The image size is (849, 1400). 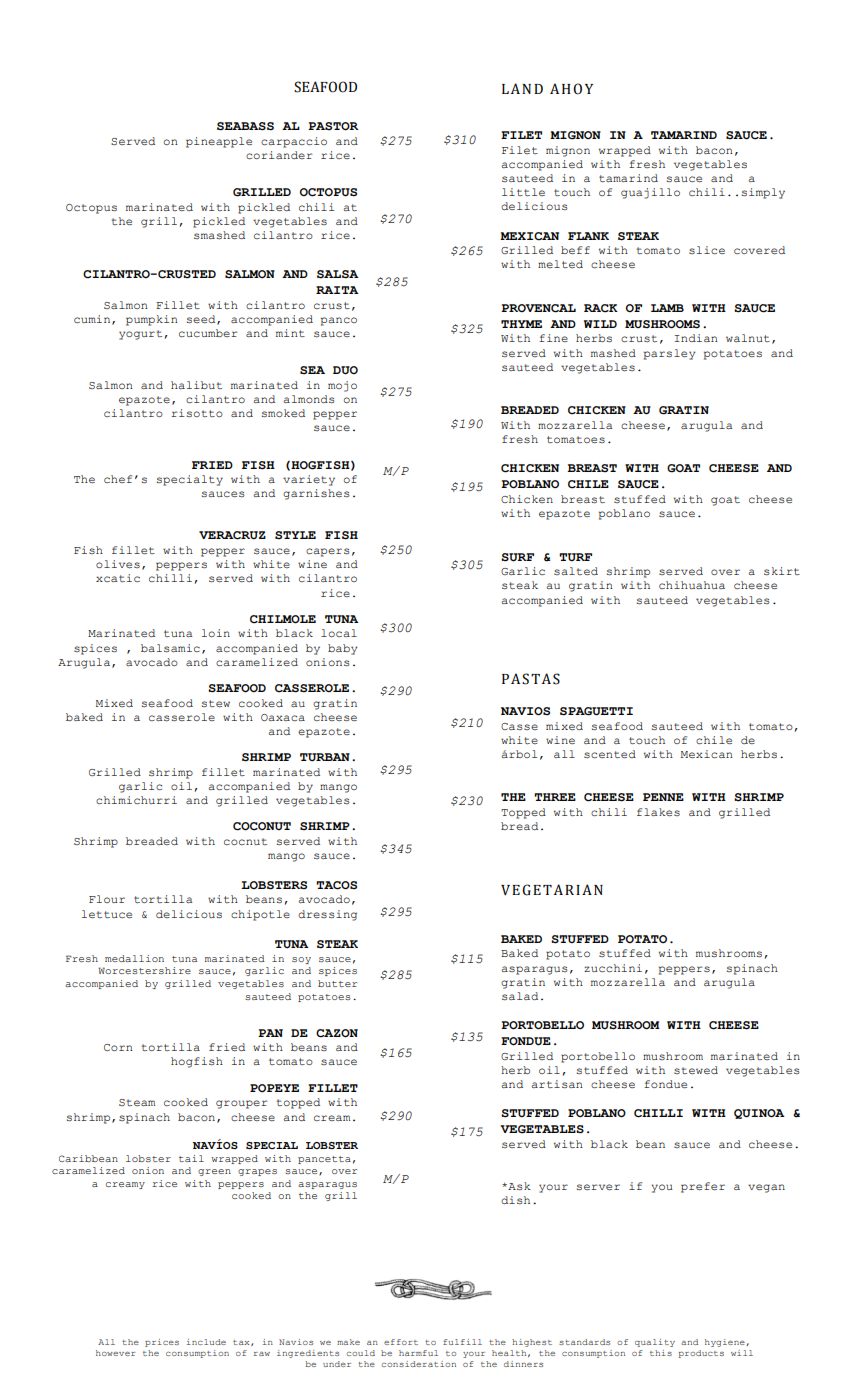 What do you see at coordinates (219, 142) in the screenshot?
I see `pineapple` at bounding box center [219, 142].
